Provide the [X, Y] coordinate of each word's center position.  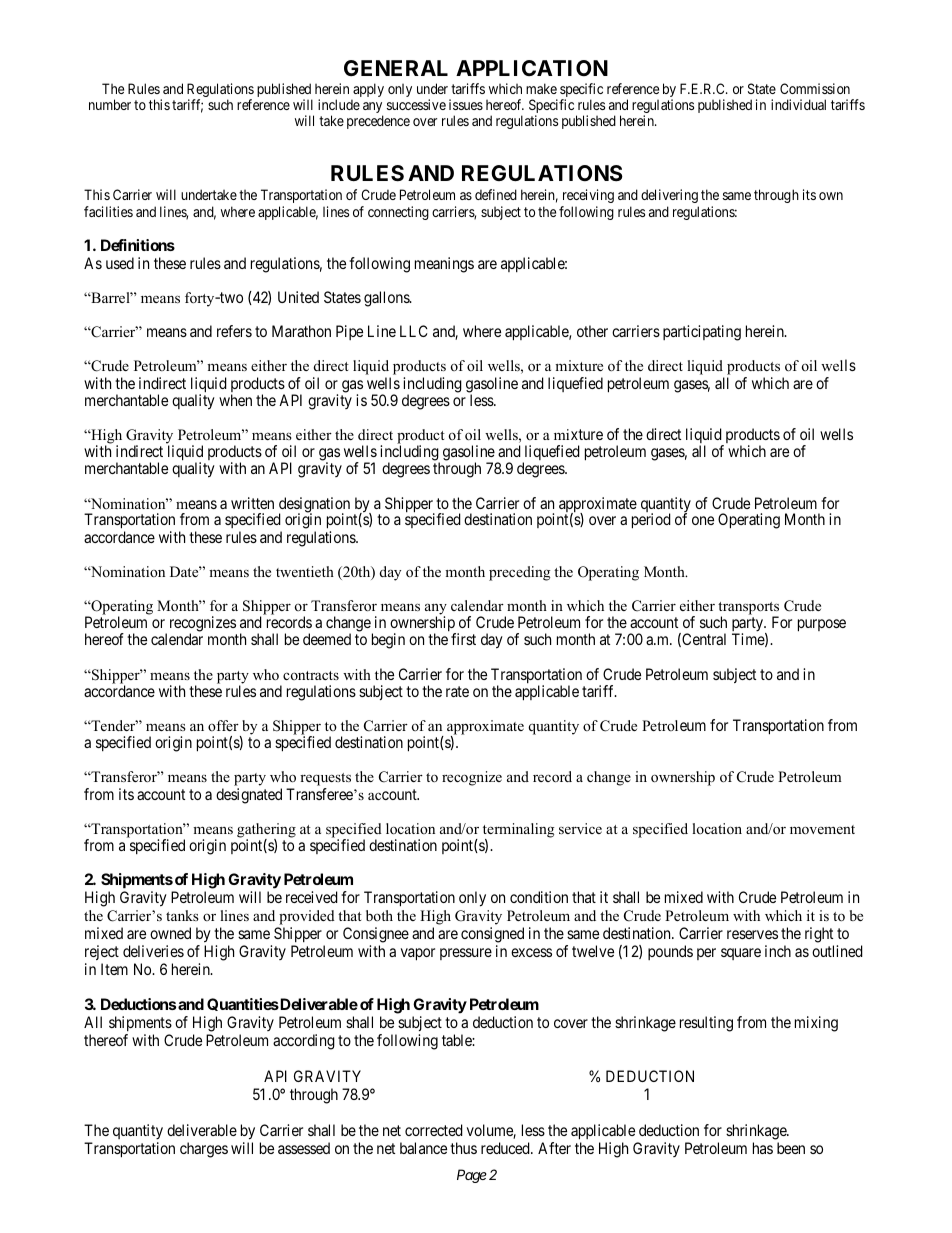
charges [204, 1150]
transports [748, 610]
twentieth [305, 571]
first [463, 639]
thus [463, 1148]
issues [466, 104]
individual [798, 104]
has [763, 1148]
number [110, 104]
